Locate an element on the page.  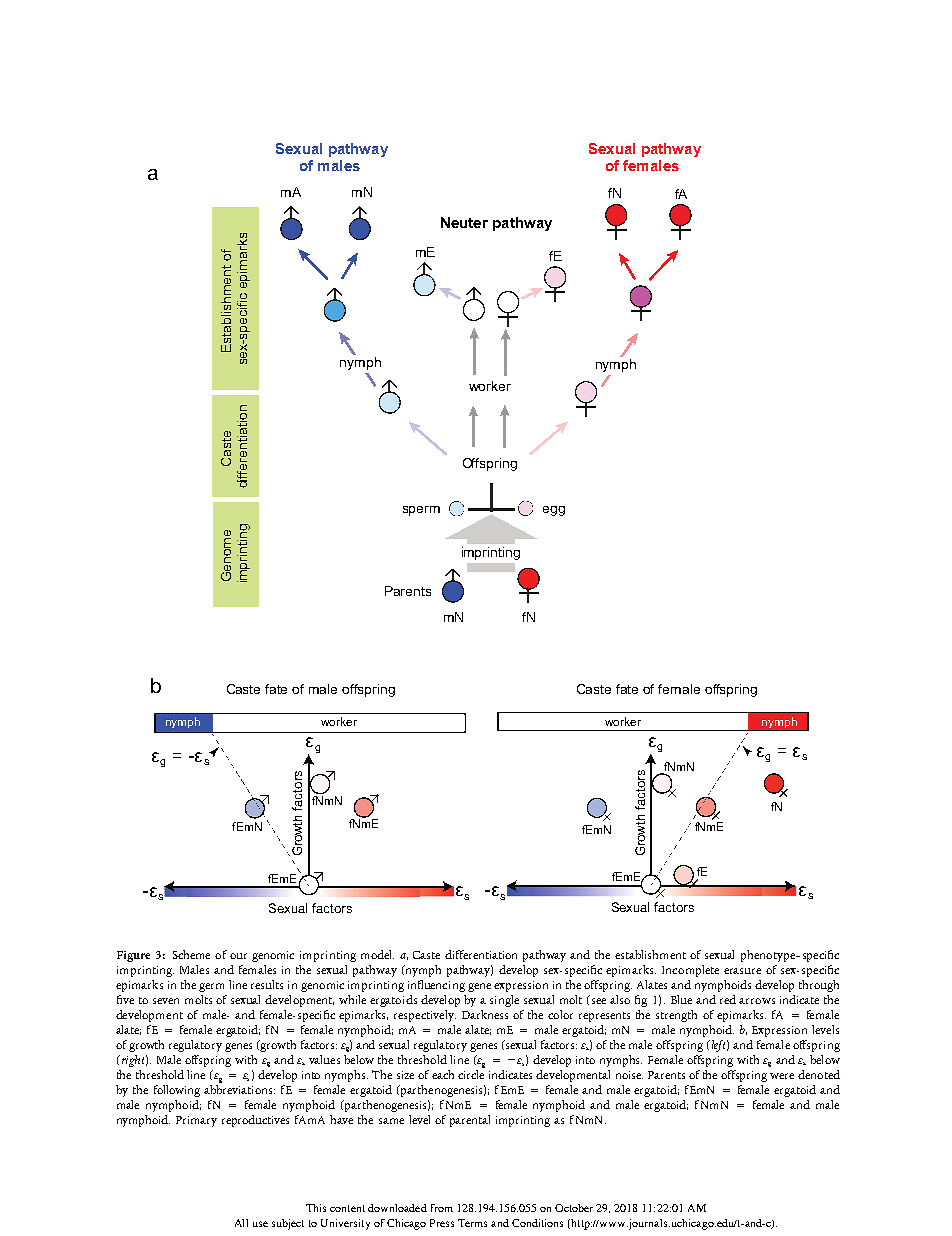
Incomplete is located at coordinates (690, 971).
